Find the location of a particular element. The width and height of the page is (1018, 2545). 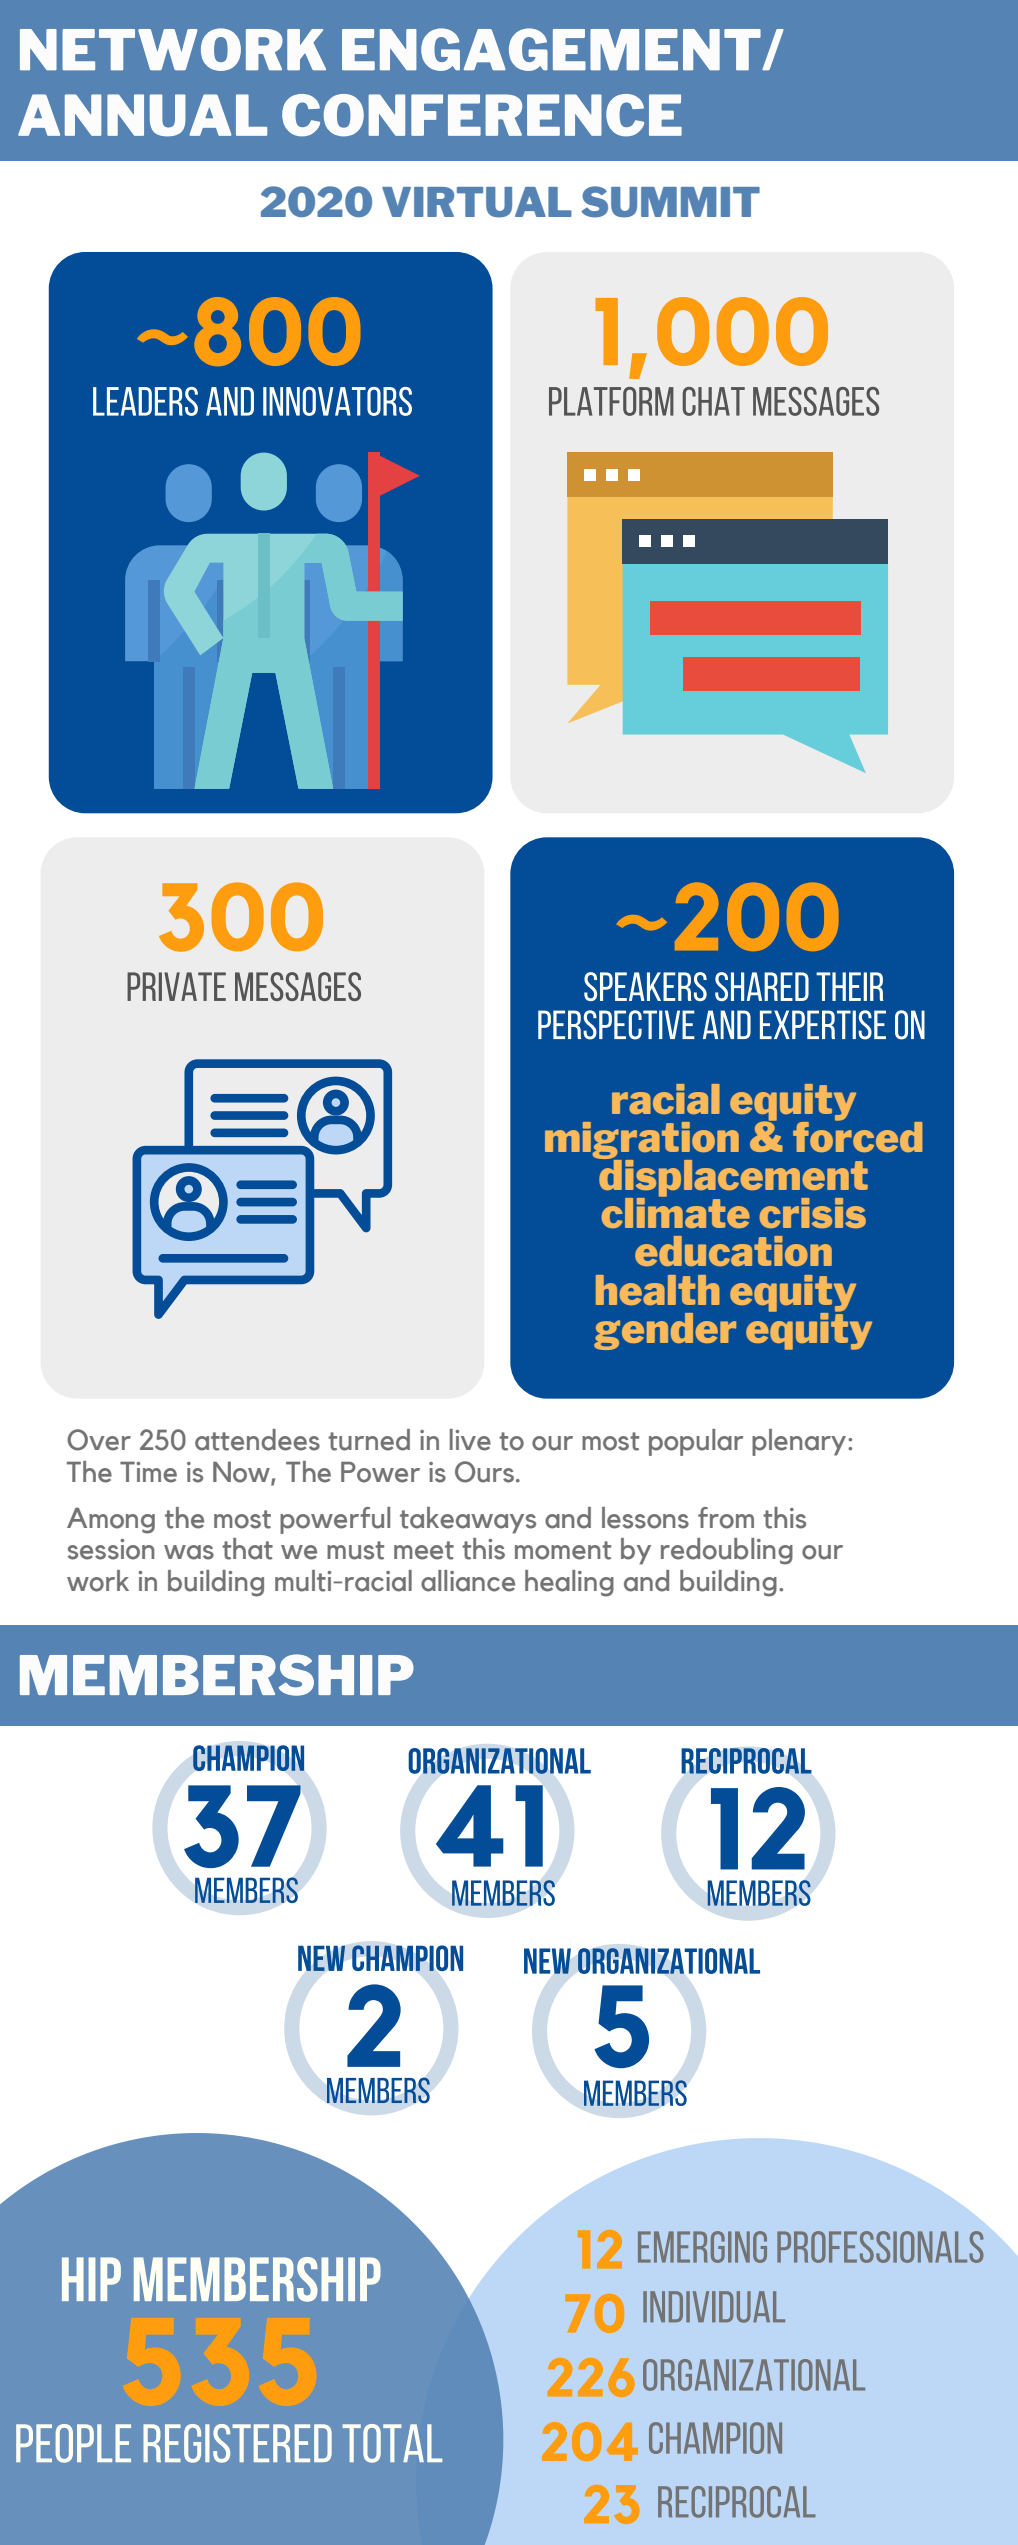

healing is located at coordinates (569, 1583).
